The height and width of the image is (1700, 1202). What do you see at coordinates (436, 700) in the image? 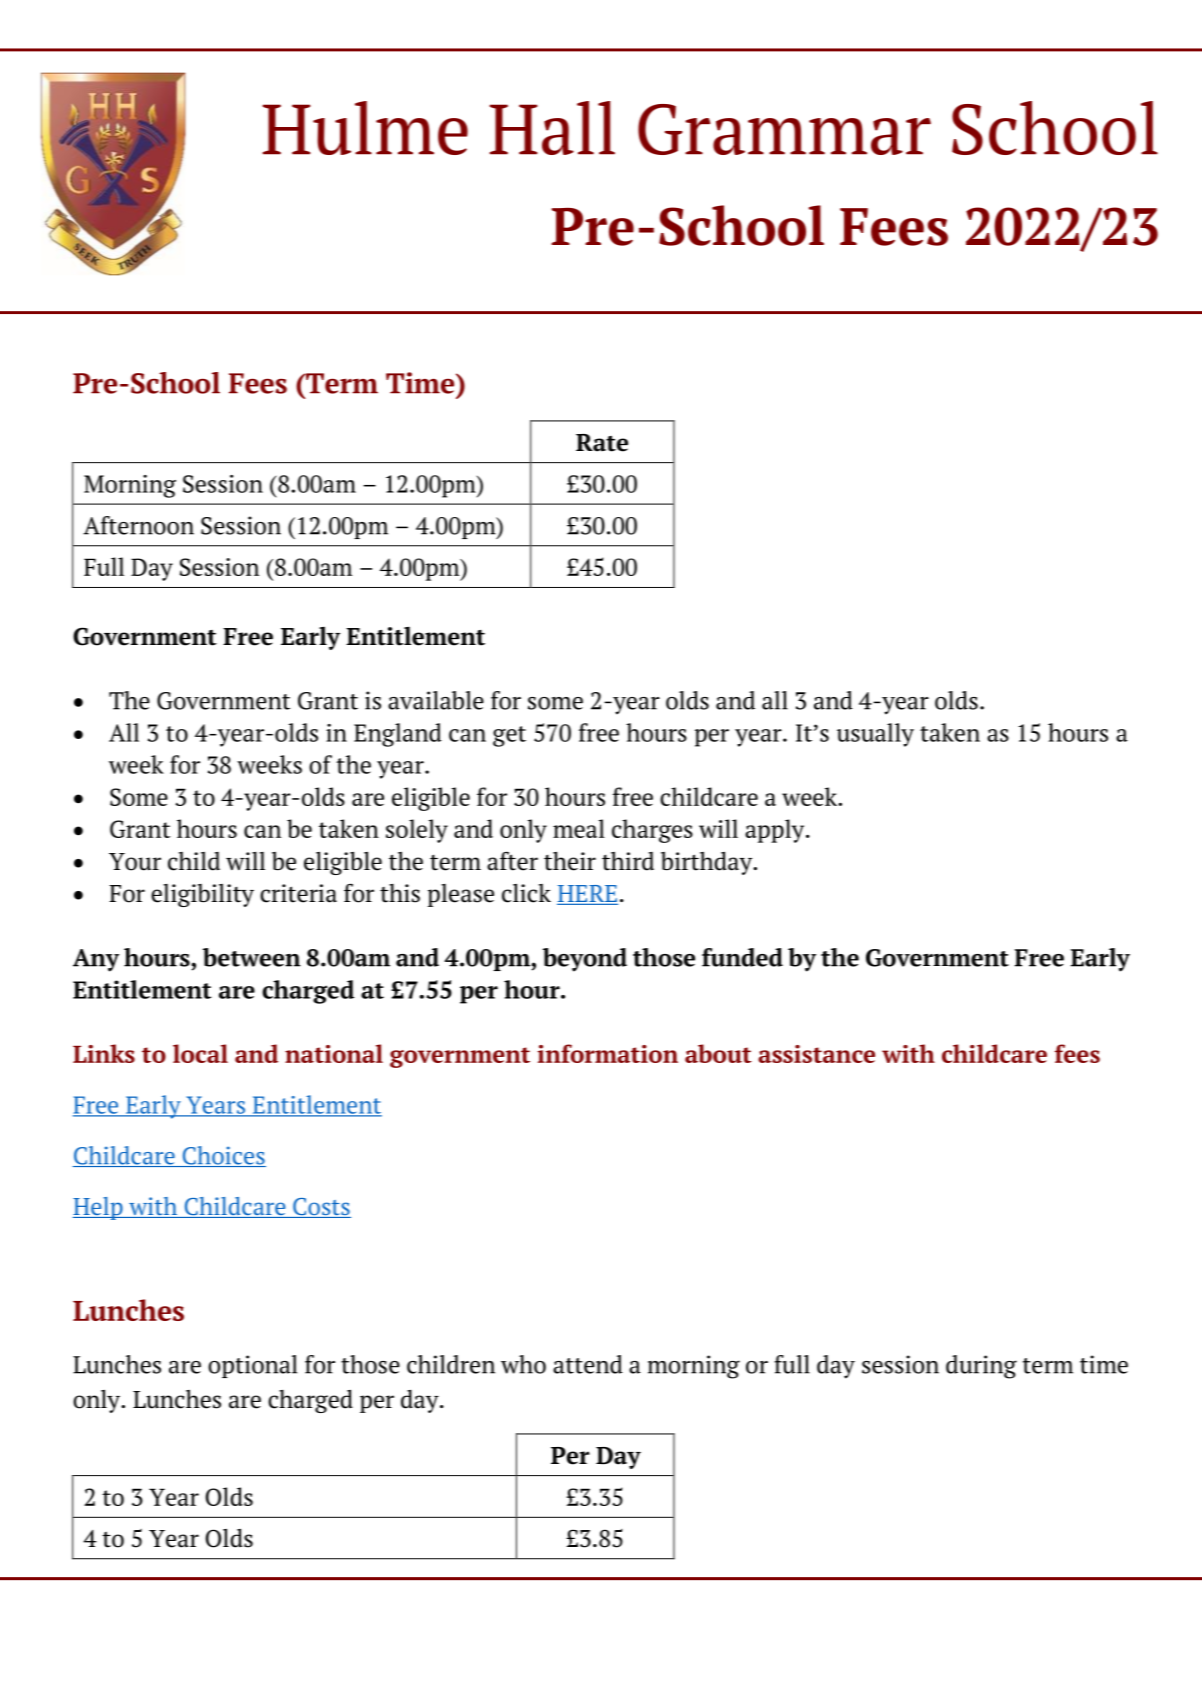
I see `available` at bounding box center [436, 700].
